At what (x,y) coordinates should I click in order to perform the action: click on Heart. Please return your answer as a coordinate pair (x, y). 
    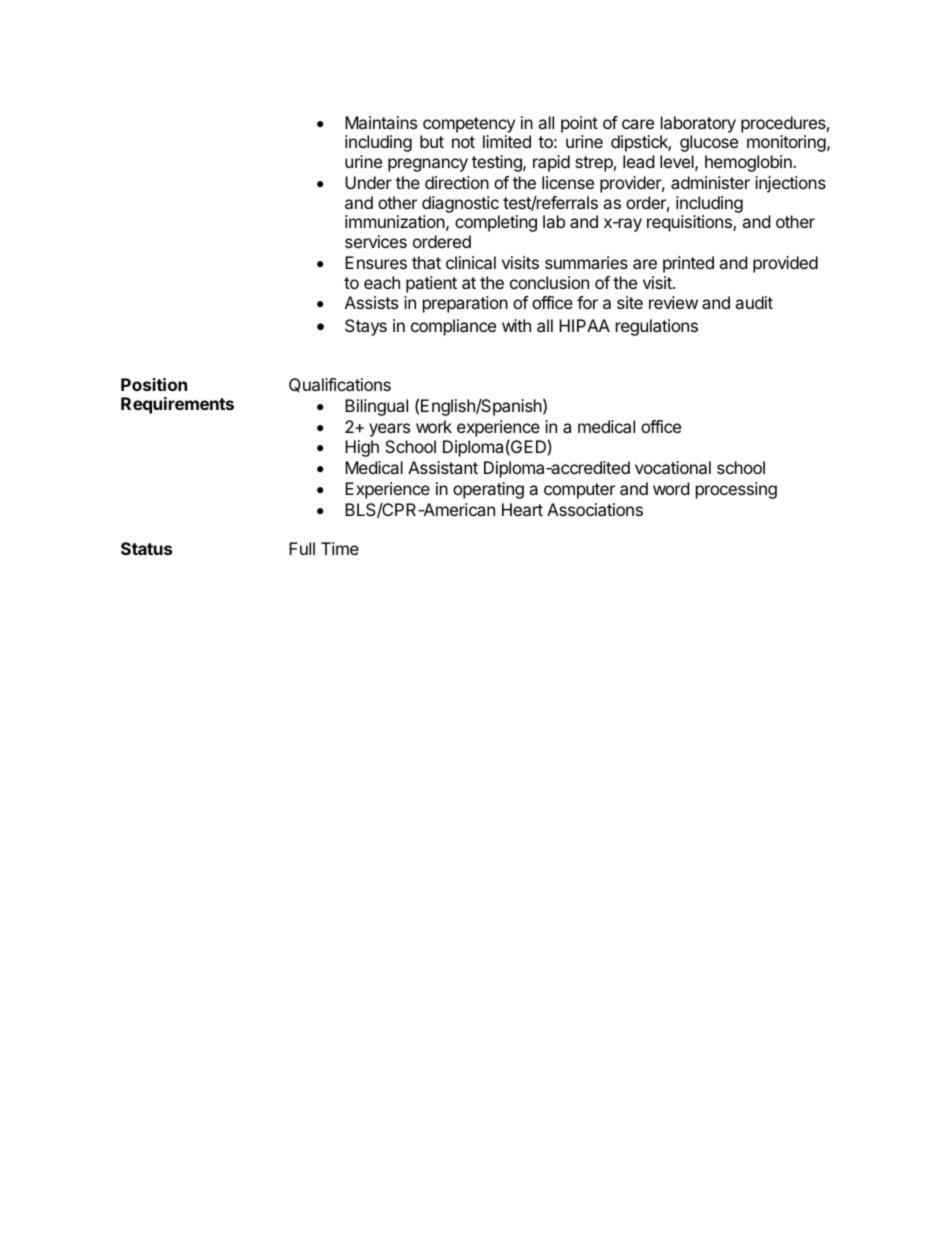
    Looking at the image, I should click on (522, 509).
